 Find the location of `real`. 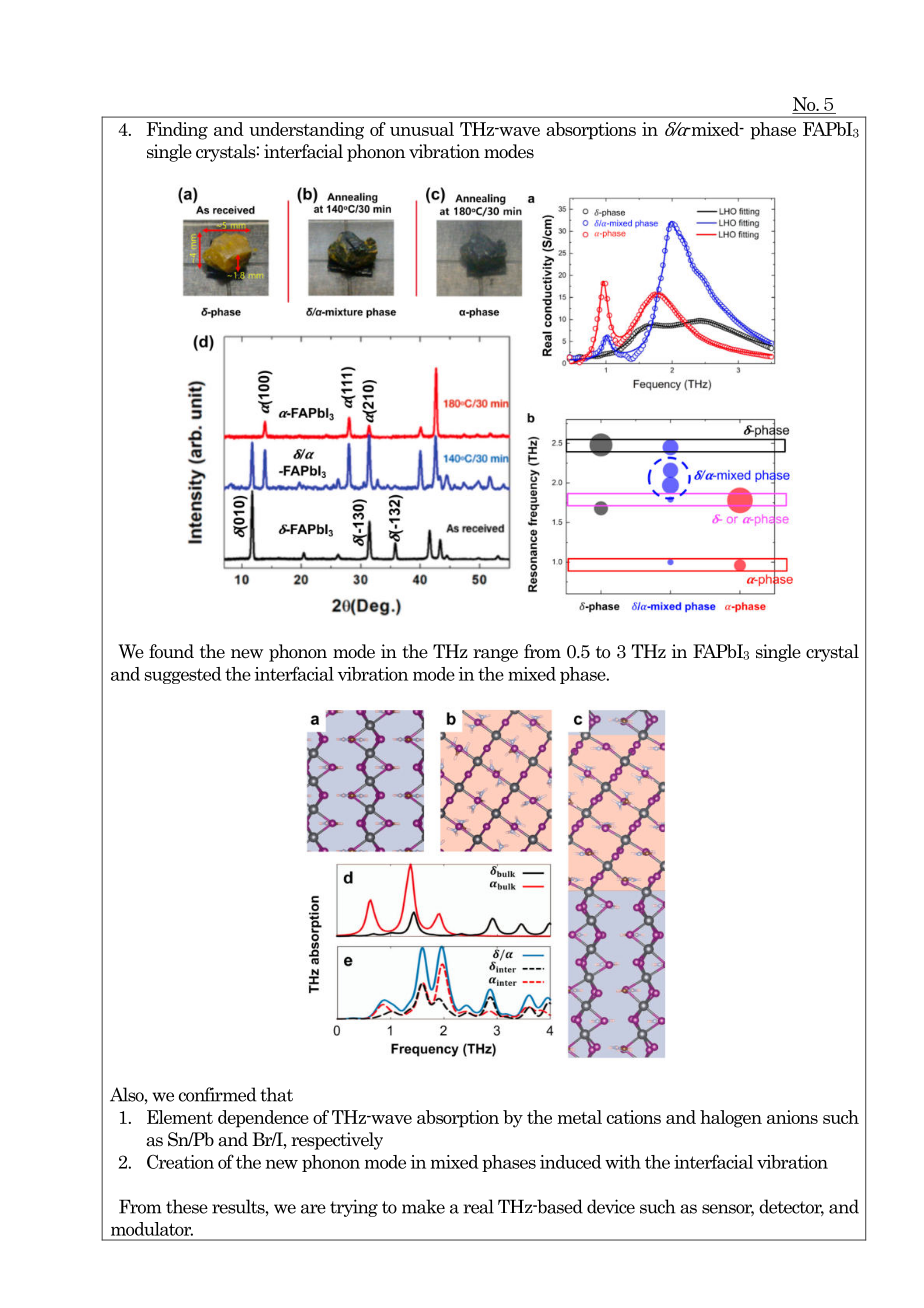

real is located at coordinates (478, 1206).
